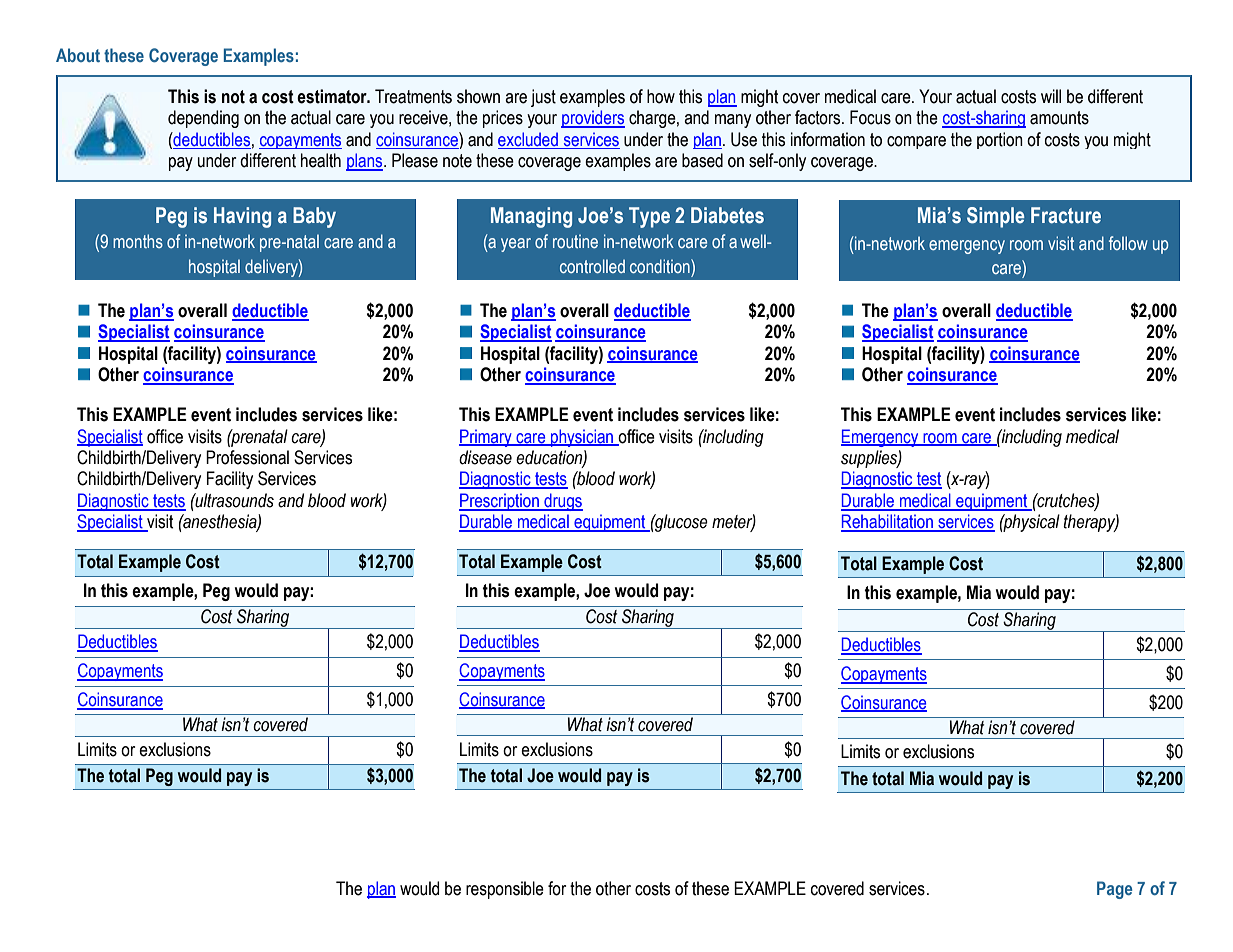 This screenshot has height=952, width=1233. I want to click on just, so click(543, 98).
